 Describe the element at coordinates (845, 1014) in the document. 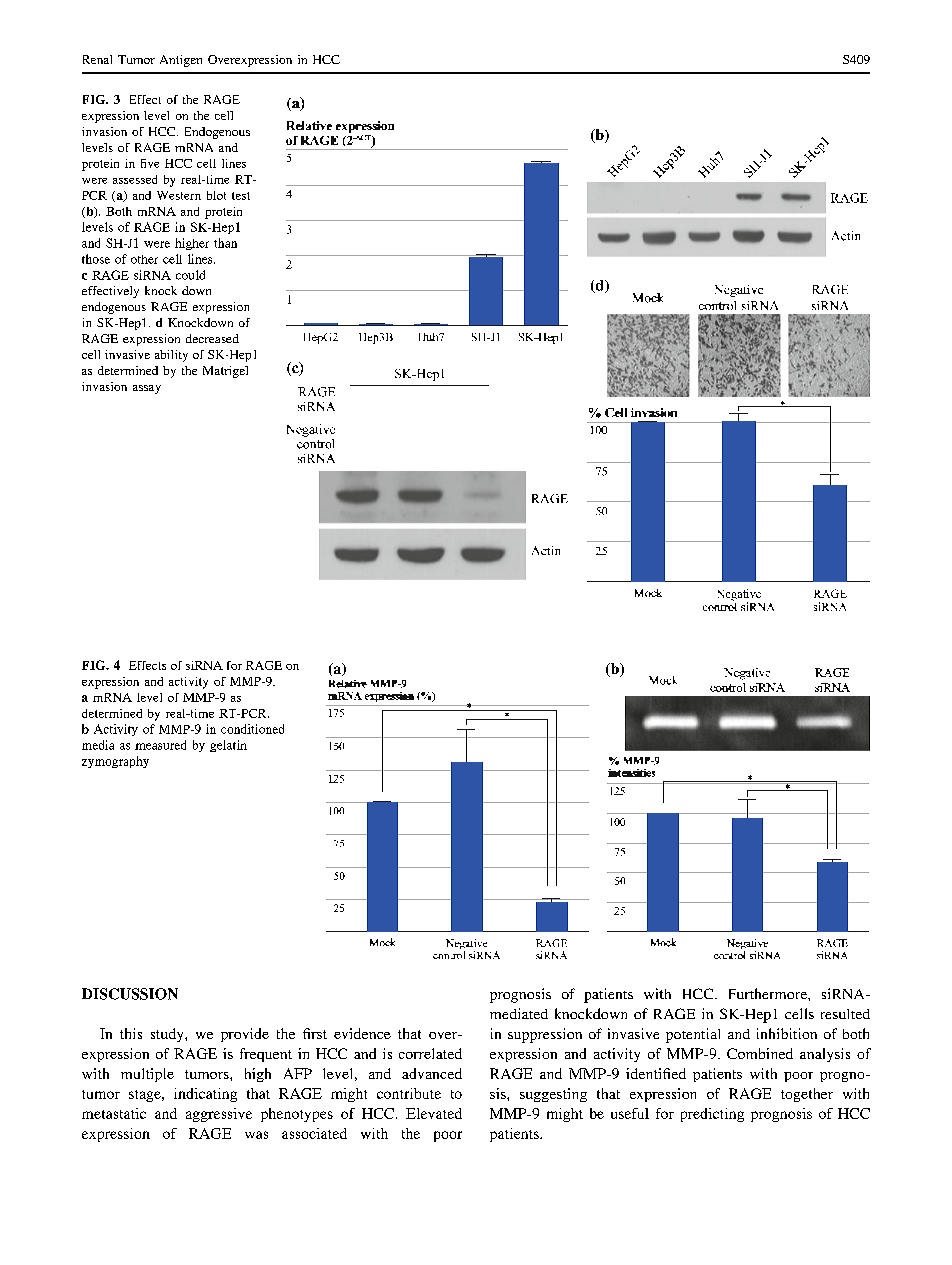

I see `resulted` at that location.
